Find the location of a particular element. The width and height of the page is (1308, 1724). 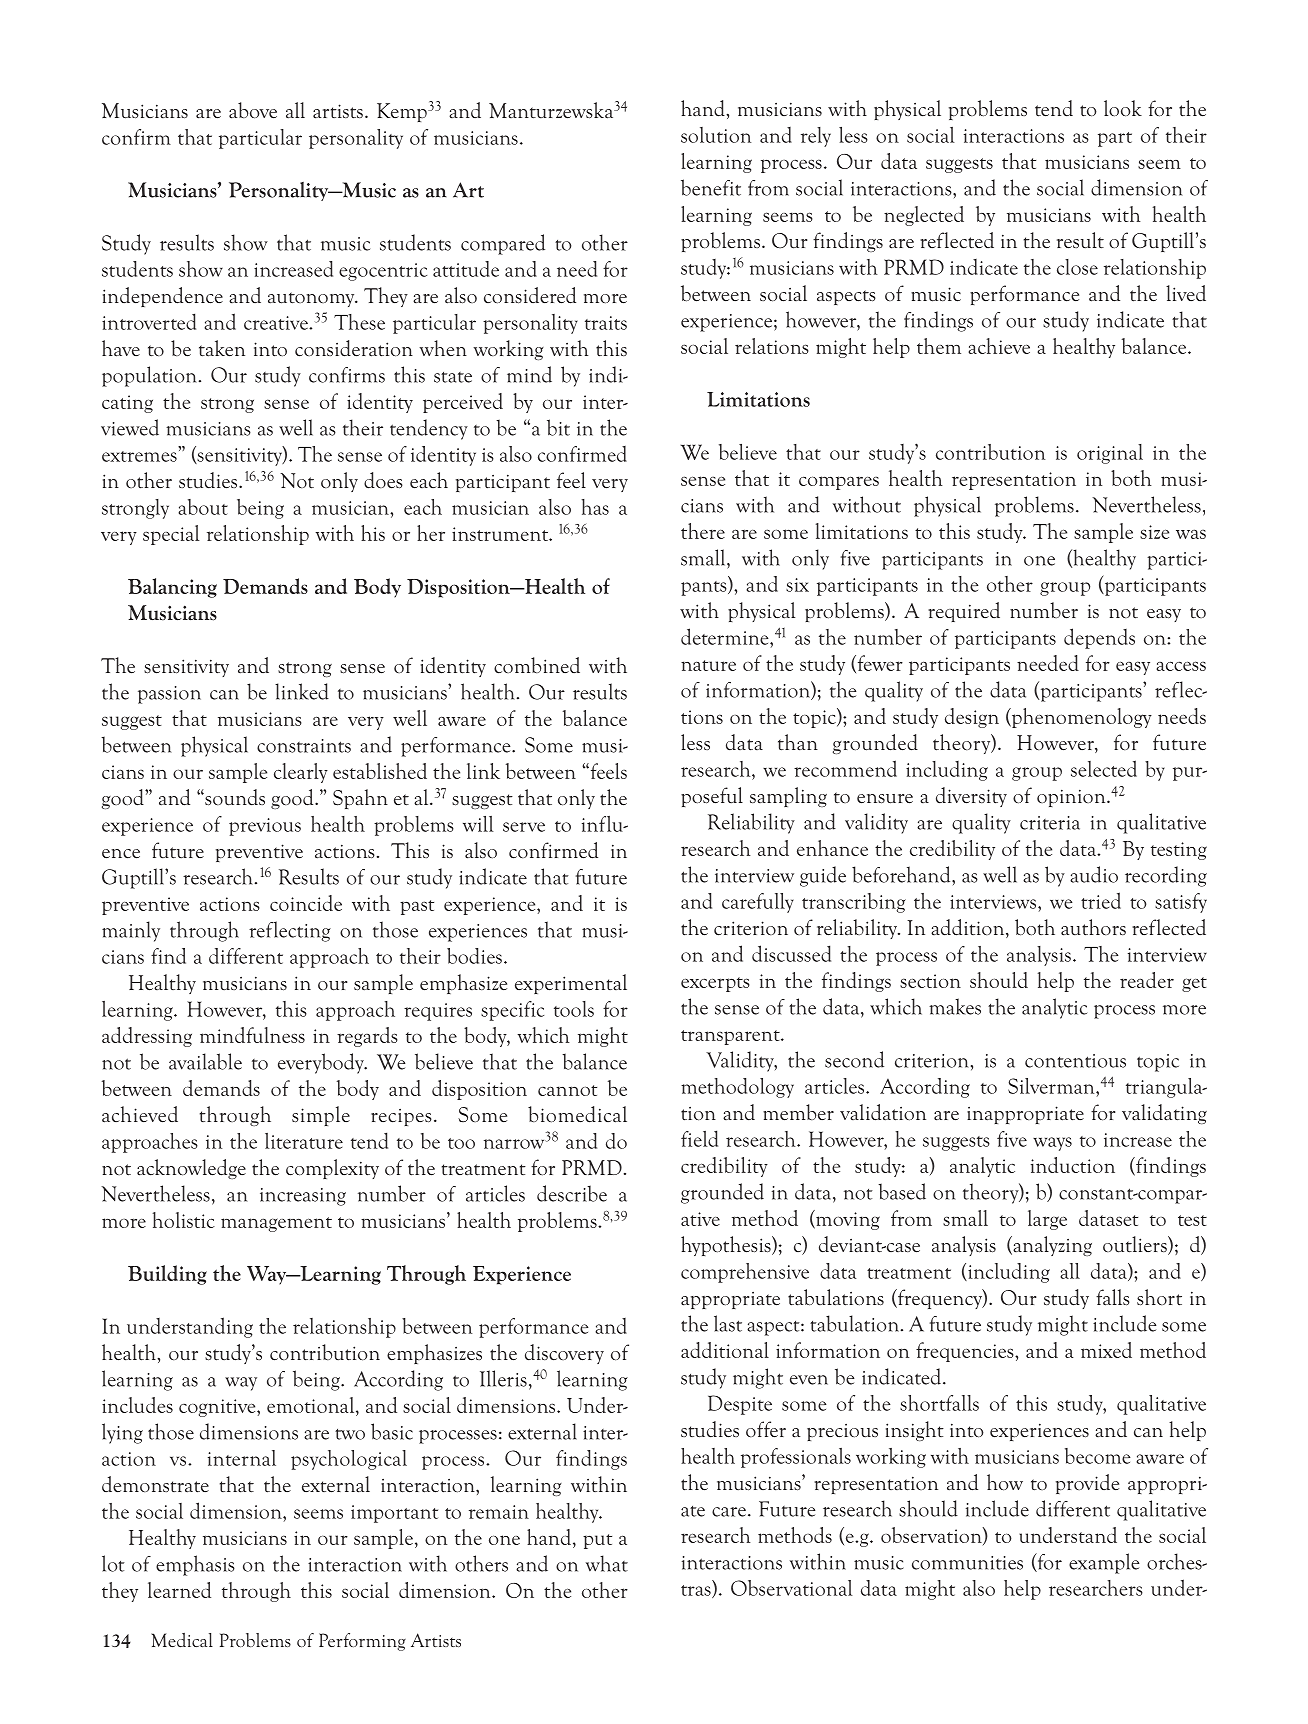

above is located at coordinates (253, 110).
